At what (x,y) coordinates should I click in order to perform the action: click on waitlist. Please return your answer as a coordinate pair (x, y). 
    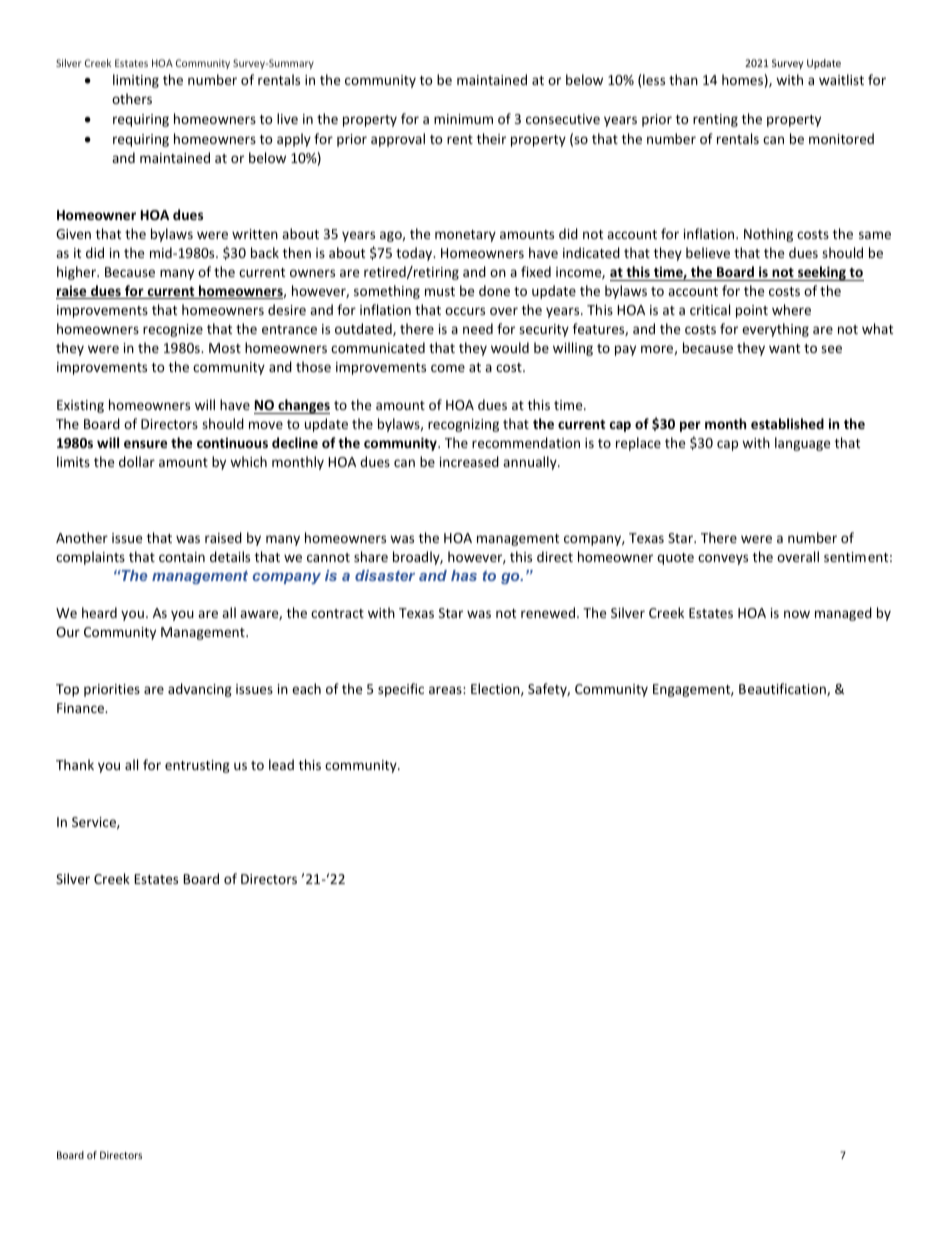
    Looking at the image, I should click on (841, 79).
